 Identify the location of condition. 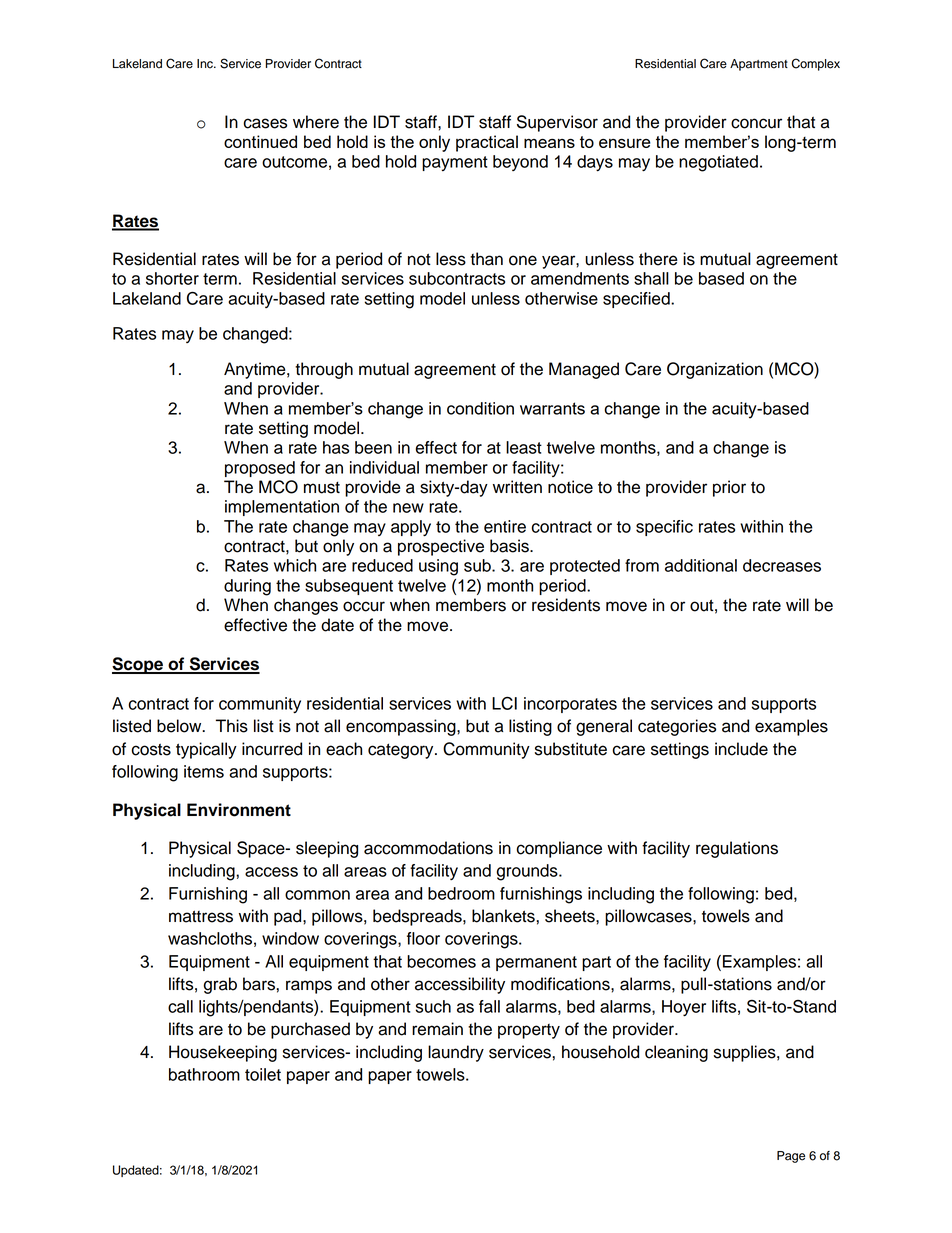
(480, 408).
